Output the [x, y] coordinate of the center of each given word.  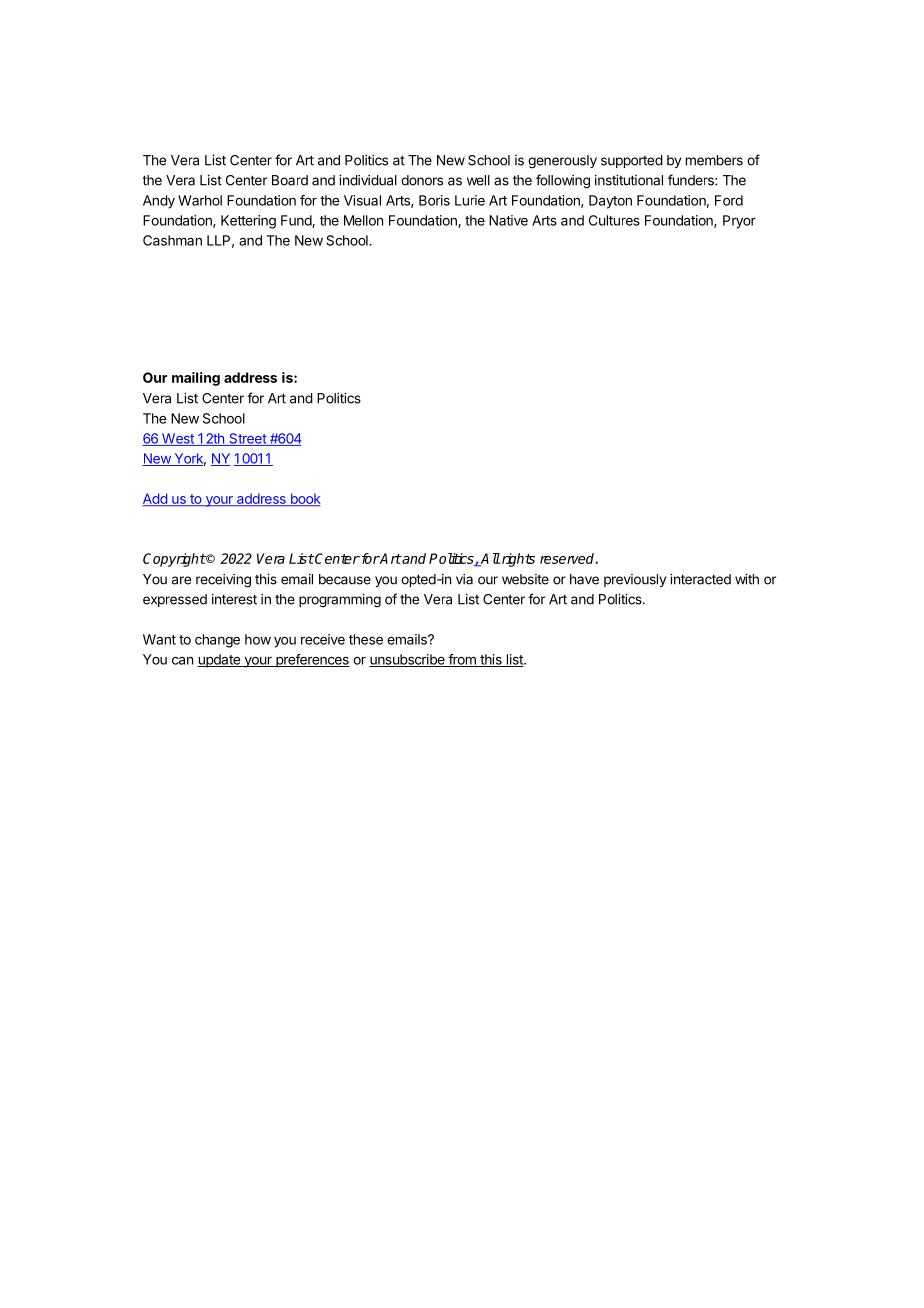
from [462, 660]
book [304, 499]
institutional [629, 180]
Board [290, 180]
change [217, 641]
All [490, 559]
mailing [196, 379]
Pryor [739, 222]
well [478, 180]
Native [508, 220]
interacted [700, 579]
